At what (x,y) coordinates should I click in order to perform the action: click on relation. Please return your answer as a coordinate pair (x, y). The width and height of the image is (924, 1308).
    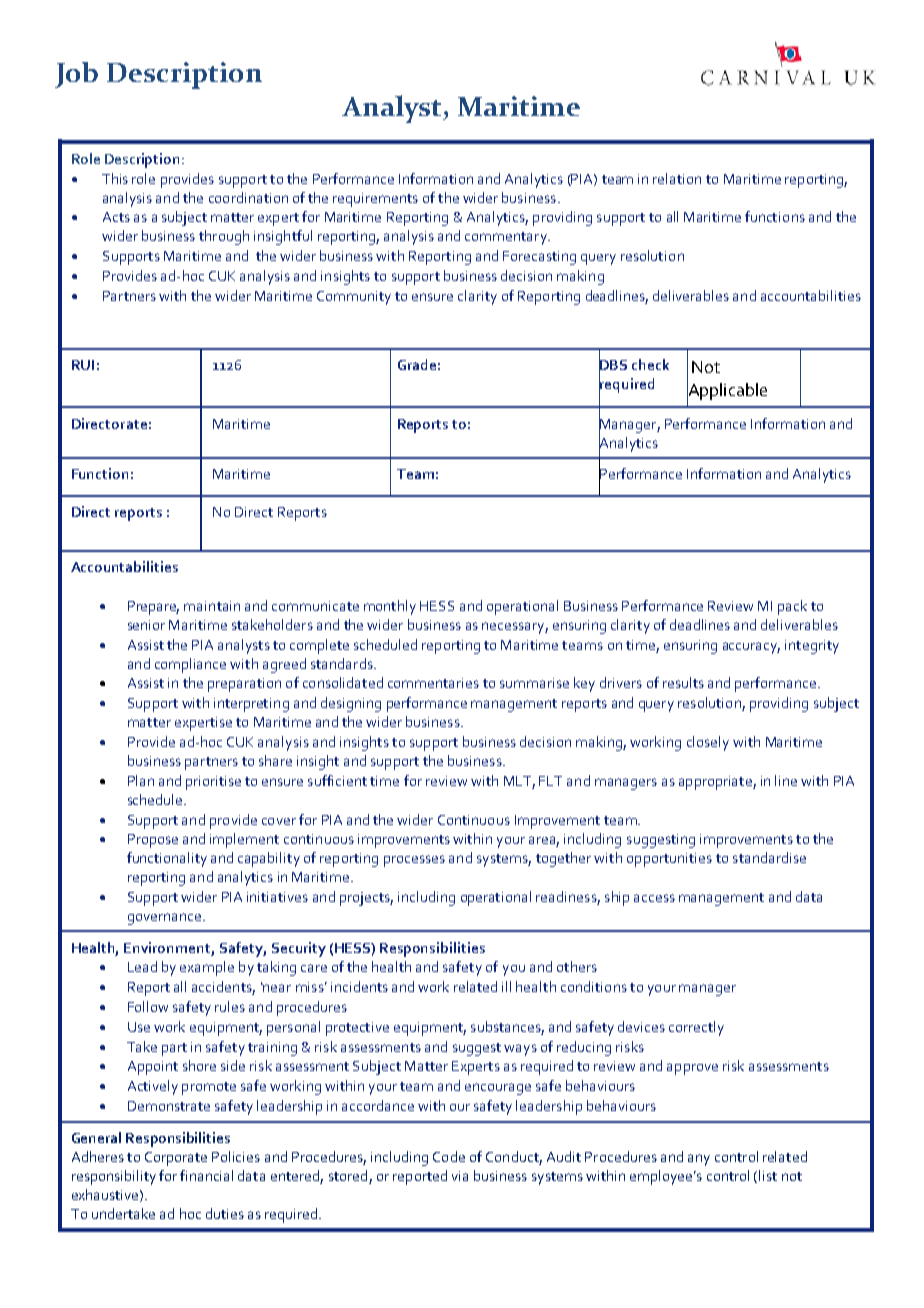
    Looking at the image, I should click on (677, 178).
